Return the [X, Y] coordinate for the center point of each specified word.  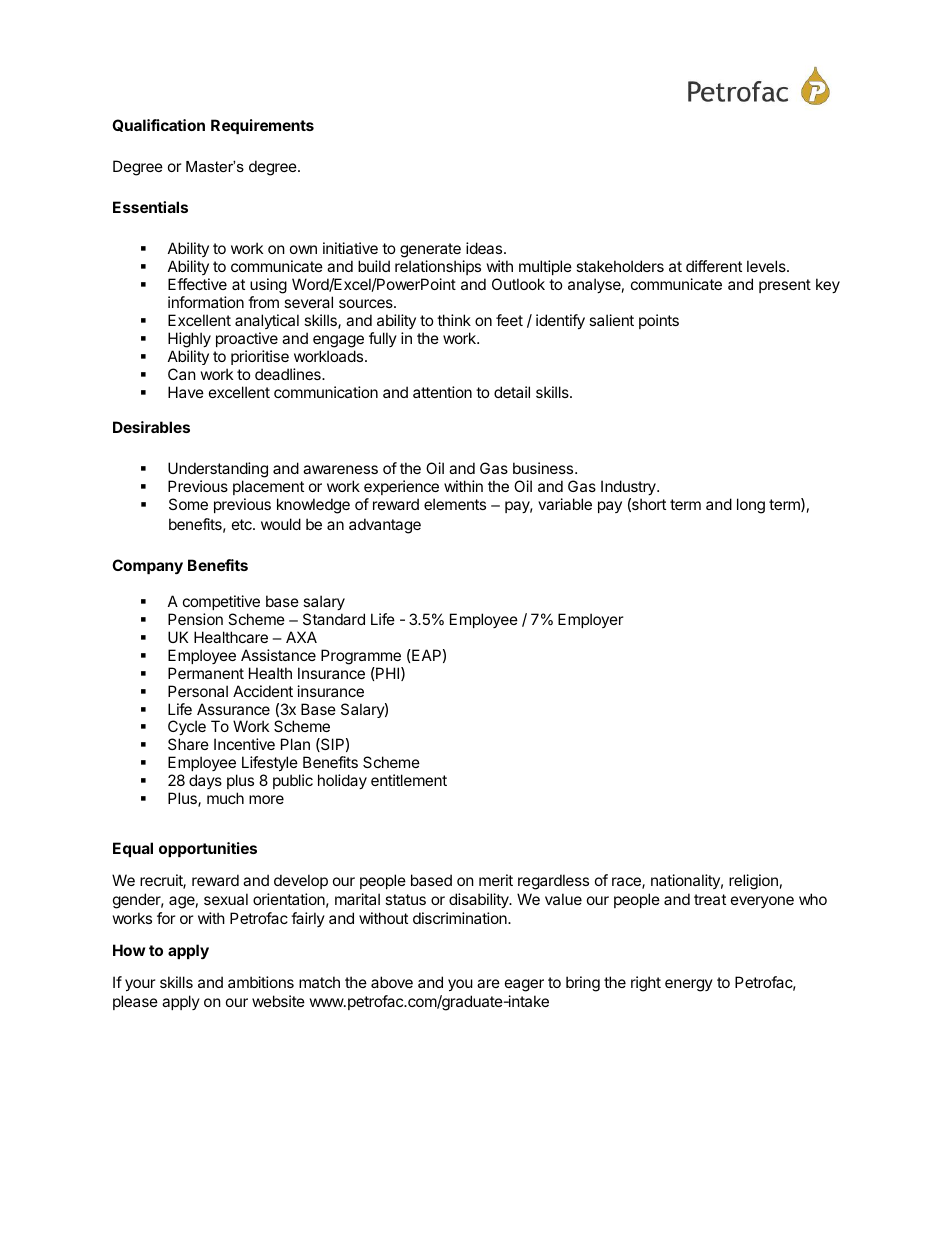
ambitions [261, 982]
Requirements [262, 126]
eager [524, 985]
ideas [484, 248]
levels [767, 266]
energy [689, 985]
